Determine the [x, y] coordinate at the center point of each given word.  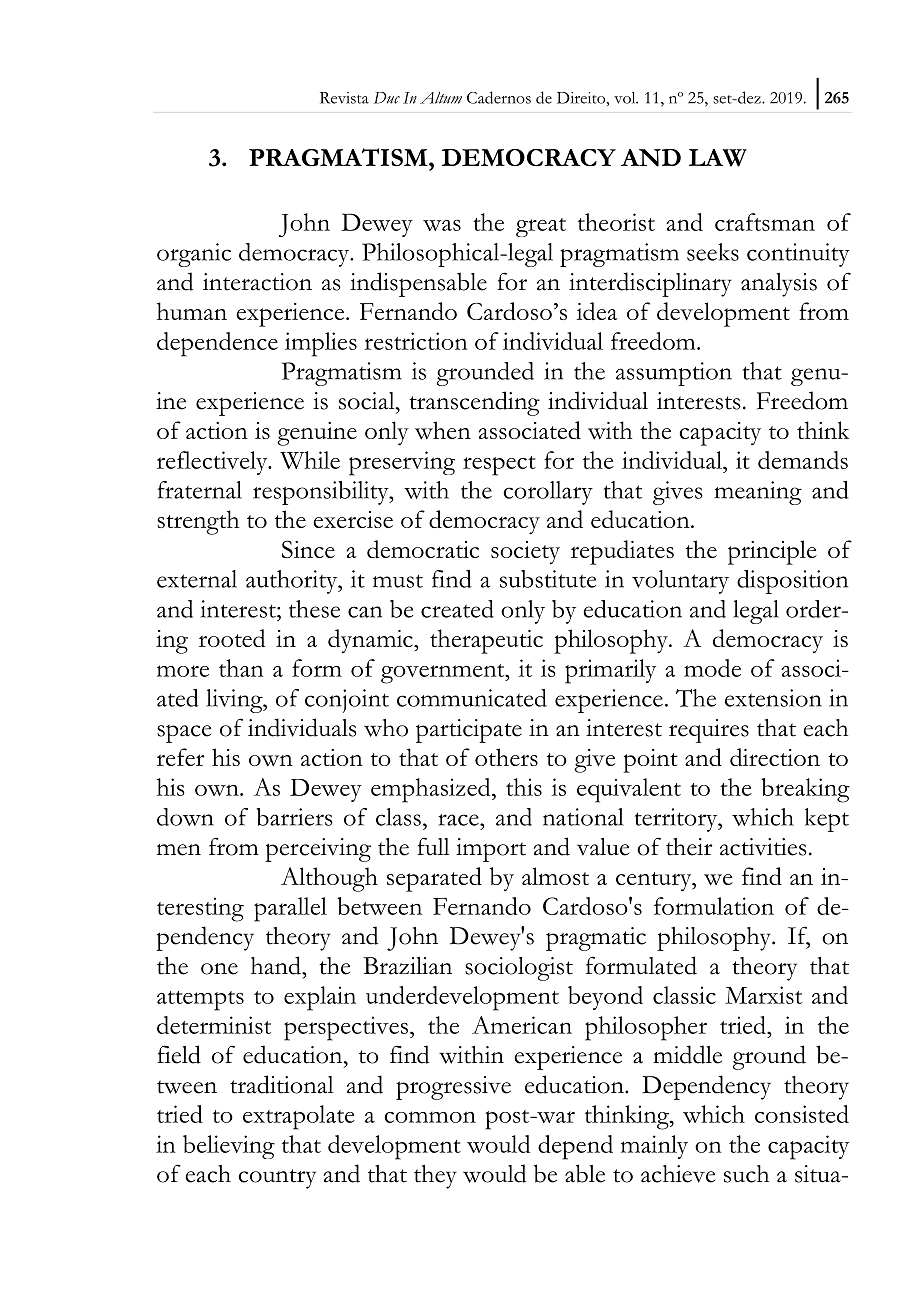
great [541, 227]
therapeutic [486, 641]
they [435, 1177]
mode [712, 668]
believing [229, 1147]
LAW [718, 158]
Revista [344, 98]
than [241, 668]
